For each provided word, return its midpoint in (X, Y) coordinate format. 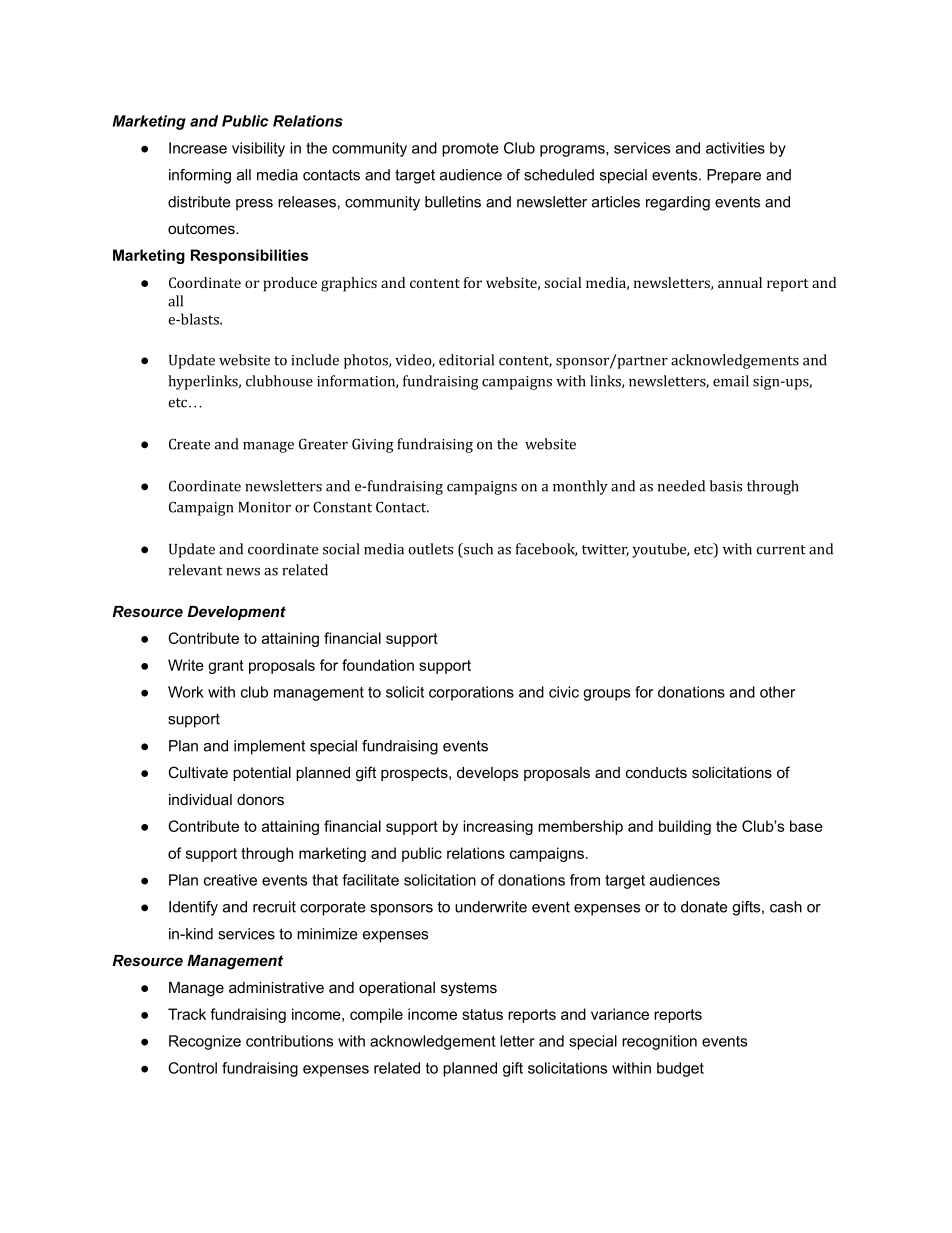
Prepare (734, 176)
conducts (656, 772)
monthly (580, 487)
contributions (289, 1041)
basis (726, 486)
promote (470, 150)
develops (487, 774)
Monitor (264, 507)
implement (269, 747)
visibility (258, 149)
